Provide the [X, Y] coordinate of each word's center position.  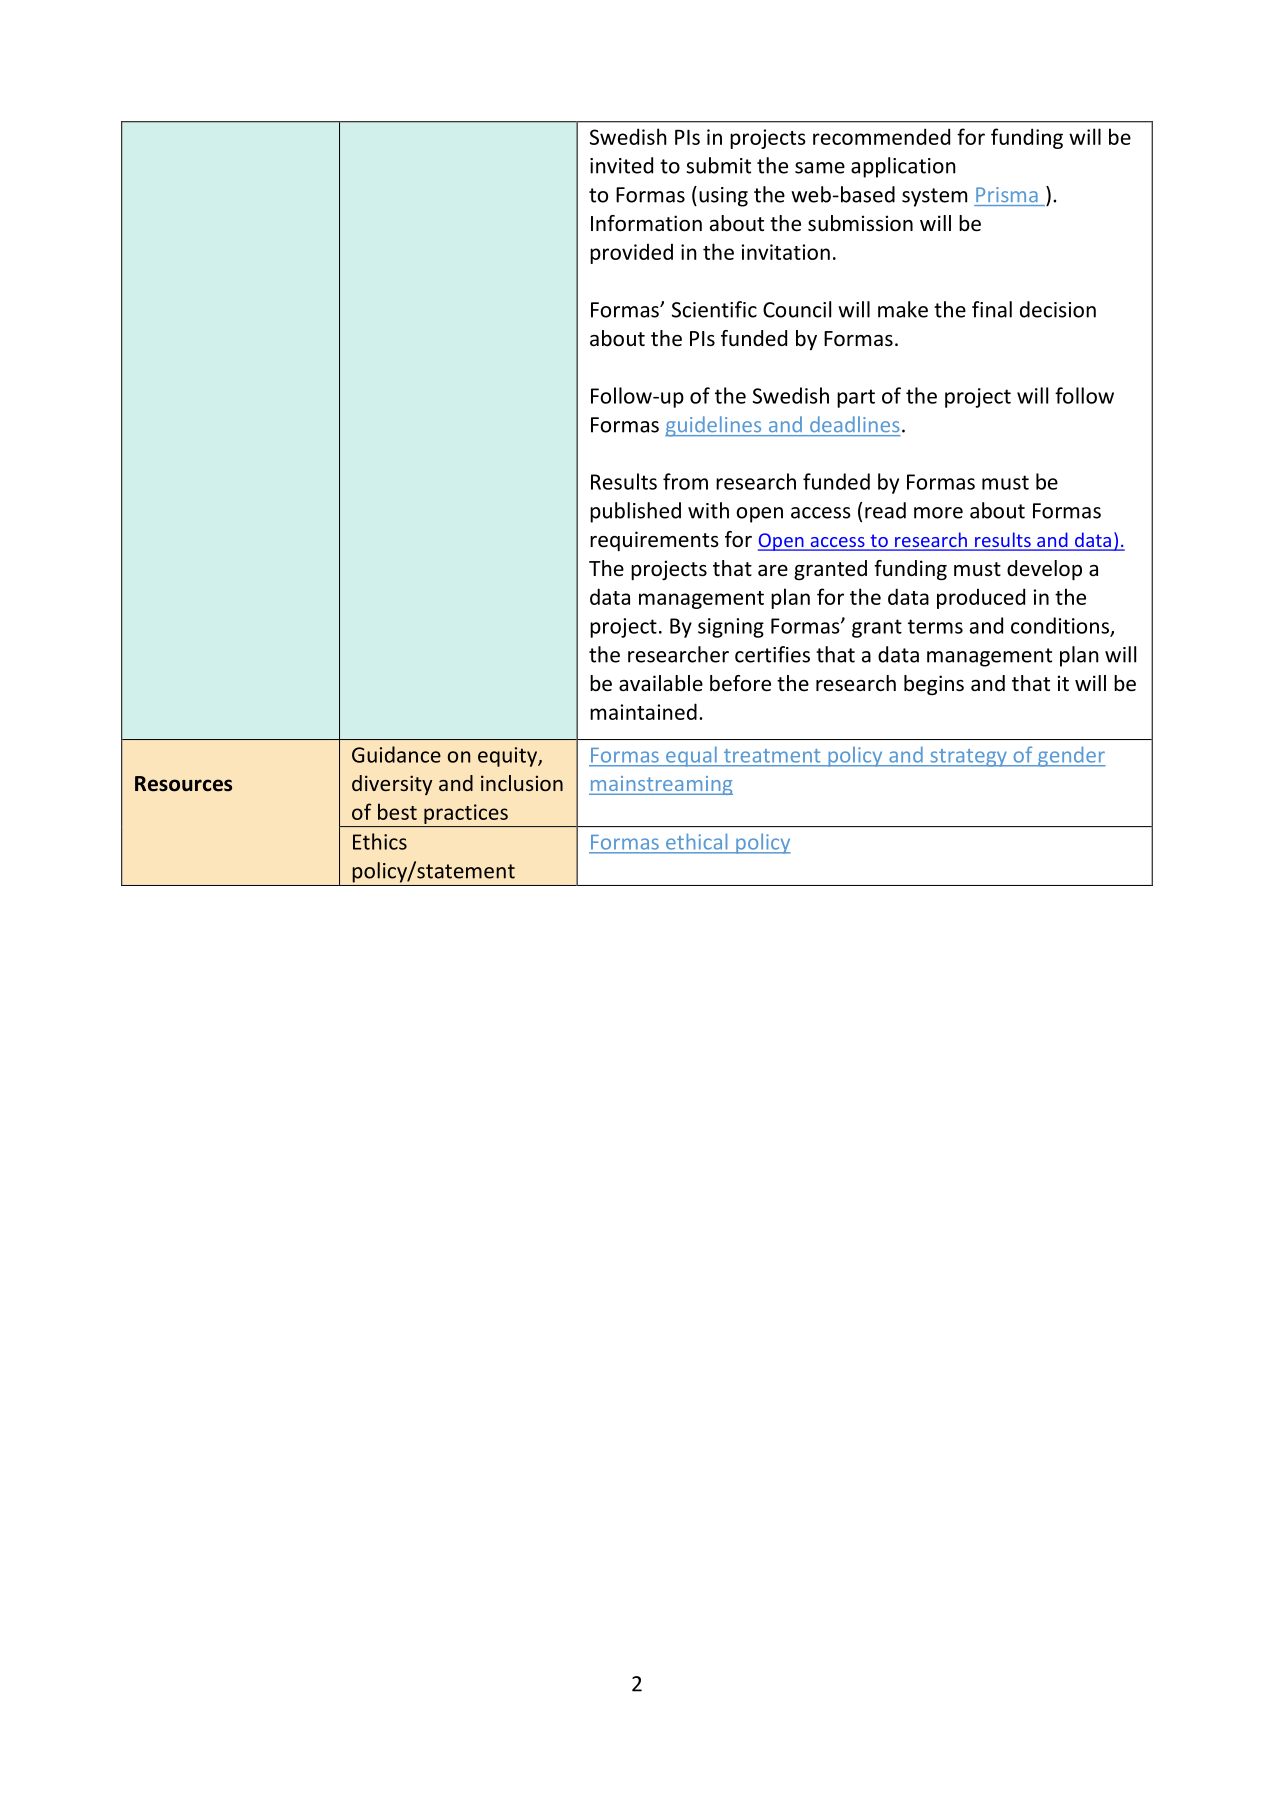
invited [621, 165]
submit [718, 165]
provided [631, 253]
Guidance [396, 754]
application [903, 167]
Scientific [714, 309]
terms [935, 626]
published [635, 512]
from [685, 481]
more [938, 513]
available [661, 683]
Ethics [380, 841]
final [992, 309]
